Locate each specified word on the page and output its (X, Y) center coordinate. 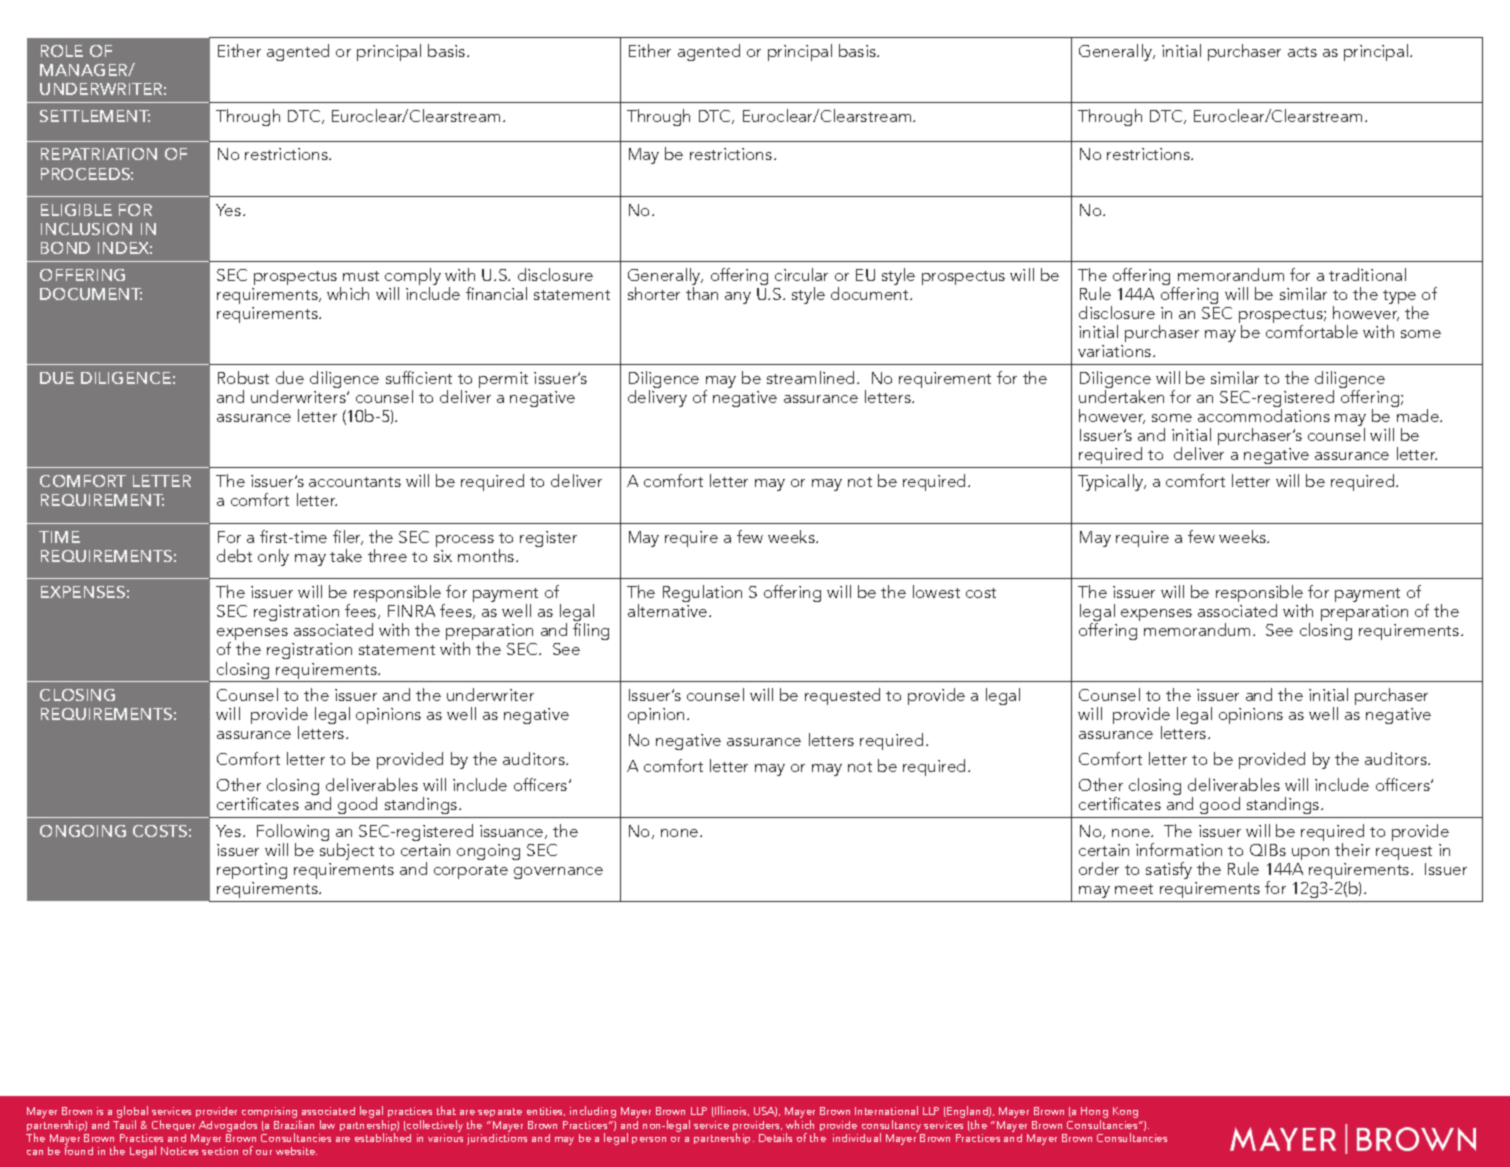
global (132, 1113)
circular (801, 274)
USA (765, 1112)
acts (1302, 52)
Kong (1125, 1112)
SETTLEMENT (95, 116)
